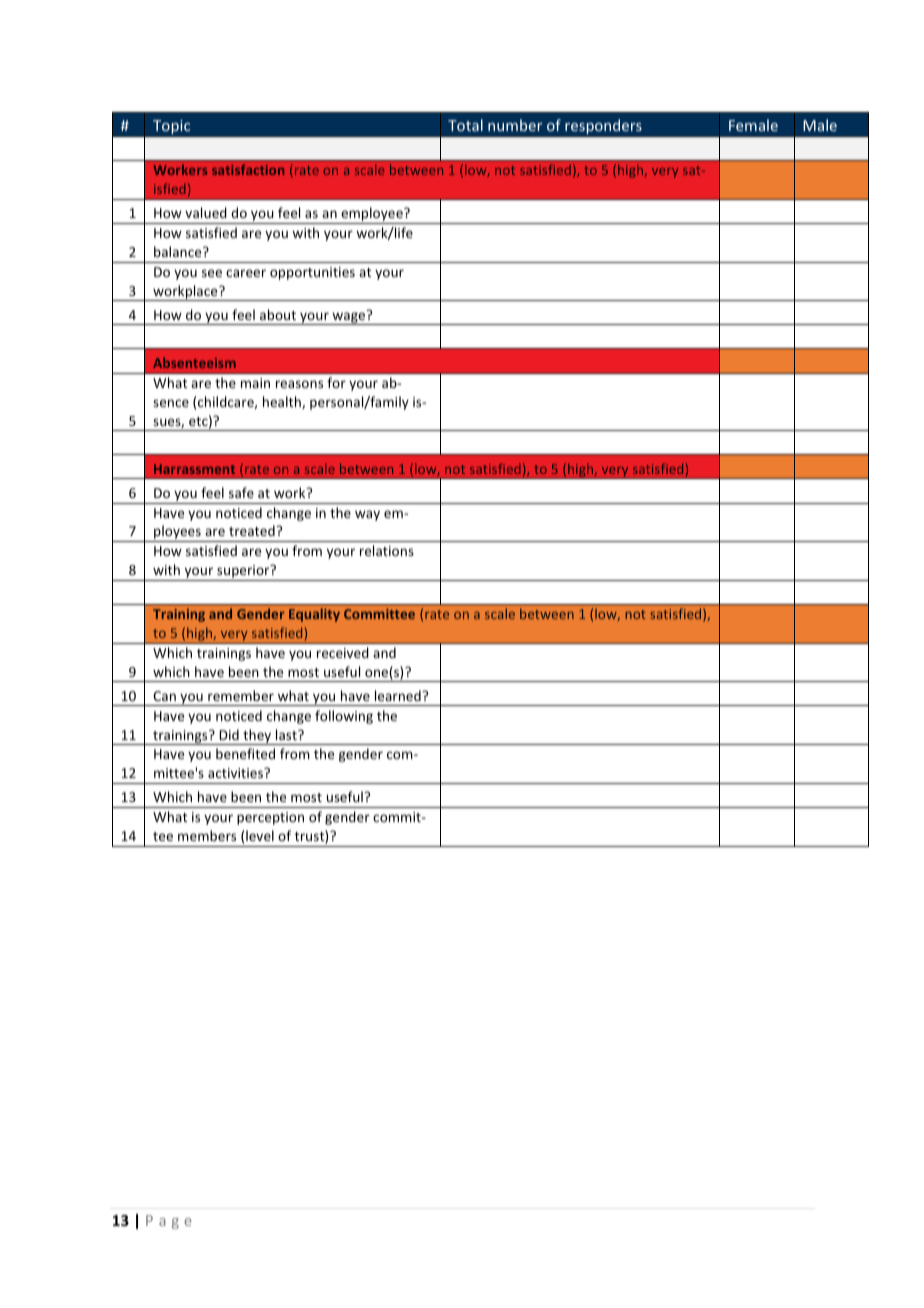  I want to click on satisfaction, so click(248, 169).
